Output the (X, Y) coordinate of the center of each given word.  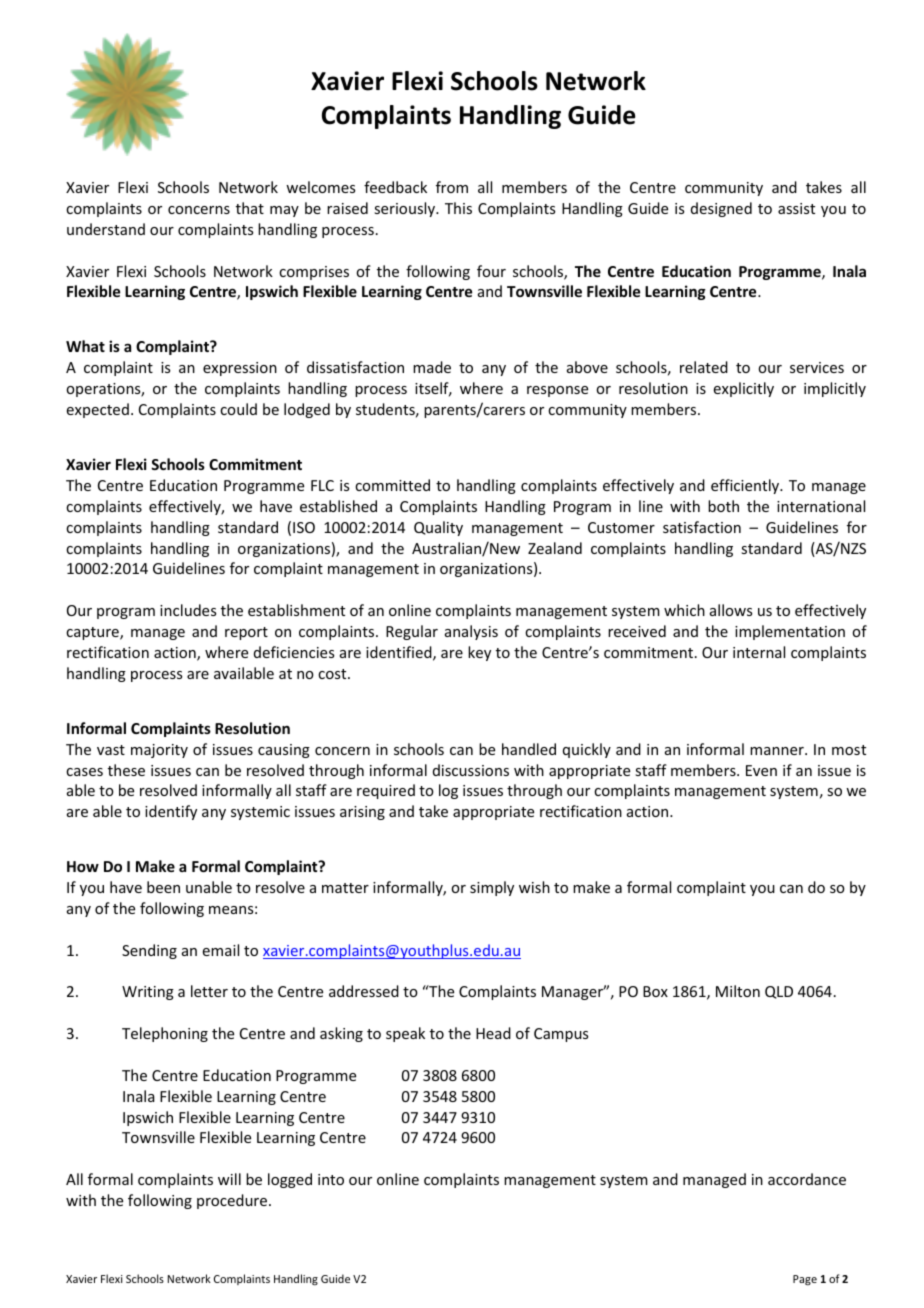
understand (106, 229)
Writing (148, 993)
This (458, 208)
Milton (738, 991)
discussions (471, 770)
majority (159, 751)
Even (761, 770)
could (238, 409)
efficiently (746, 486)
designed (721, 209)
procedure (233, 1201)
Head (493, 1033)
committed (392, 485)
